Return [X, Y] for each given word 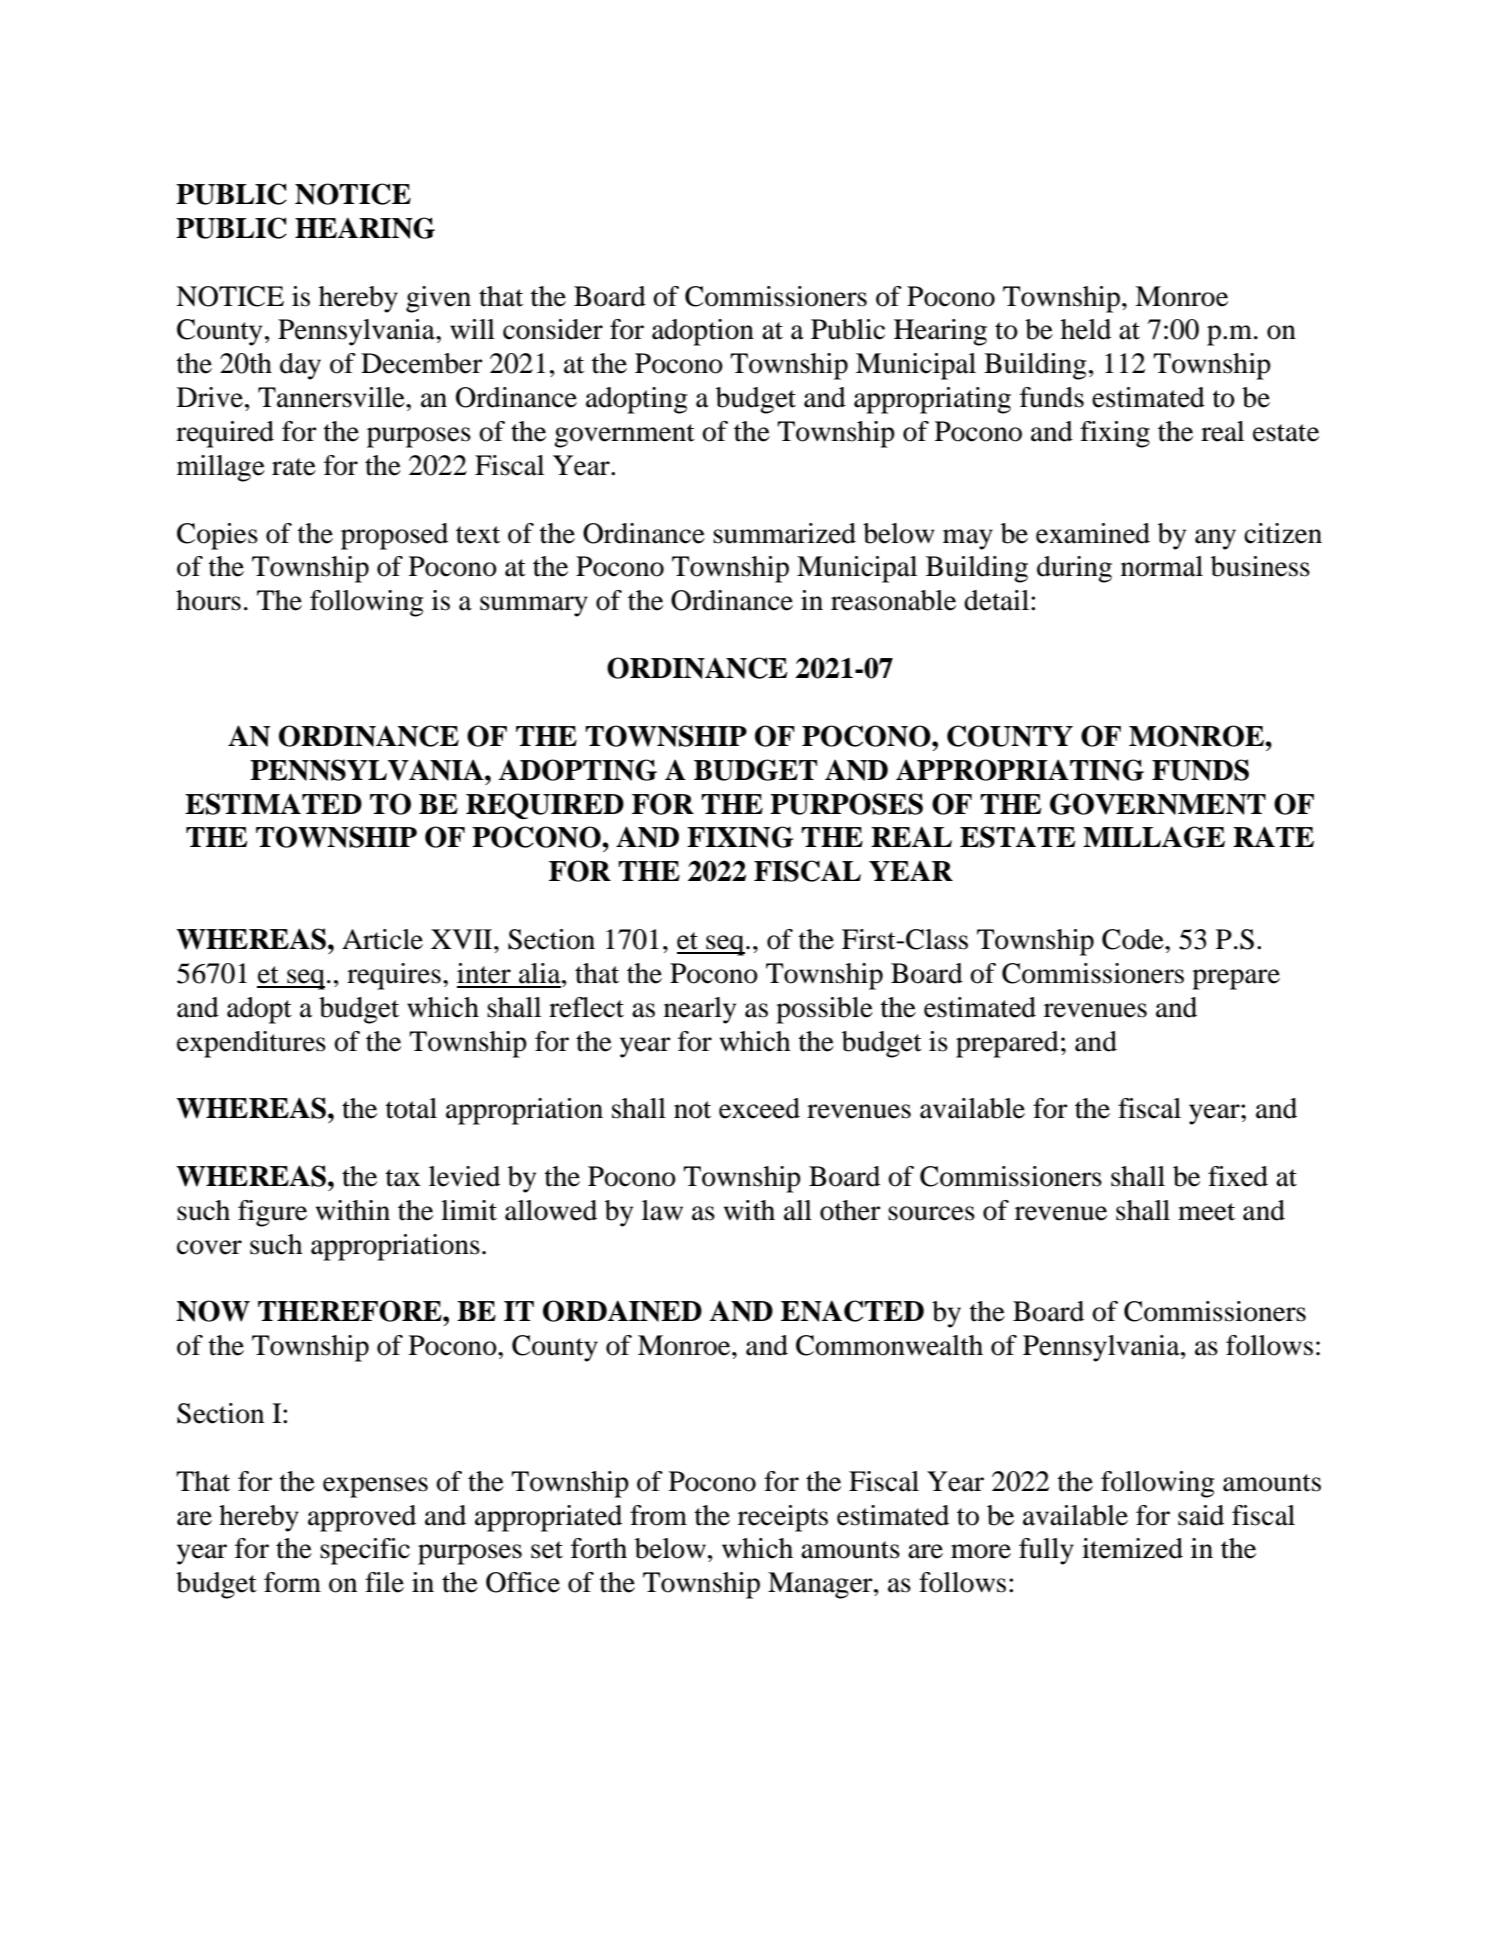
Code [1134, 939]
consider [553, 329]
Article [382, 939]
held [1086, 329]
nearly [700, 1010]
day [300, 366]
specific [365, 1551]
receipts [783, 1518]
